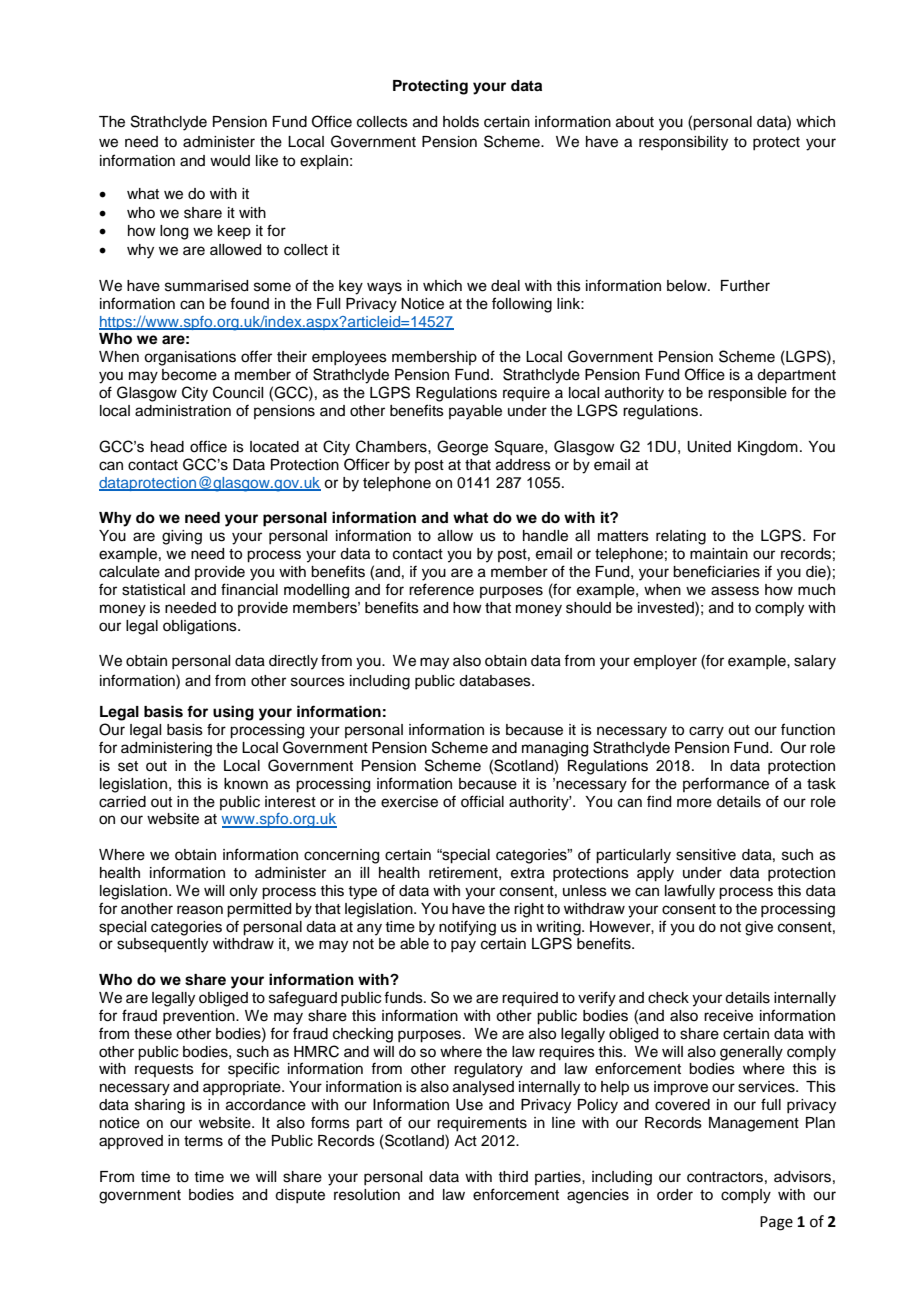 The height and width of the screenshot is (1308, 924). Describe the element at coordinates (201, 627) in the screenshot. I see `obligations` at that location.
